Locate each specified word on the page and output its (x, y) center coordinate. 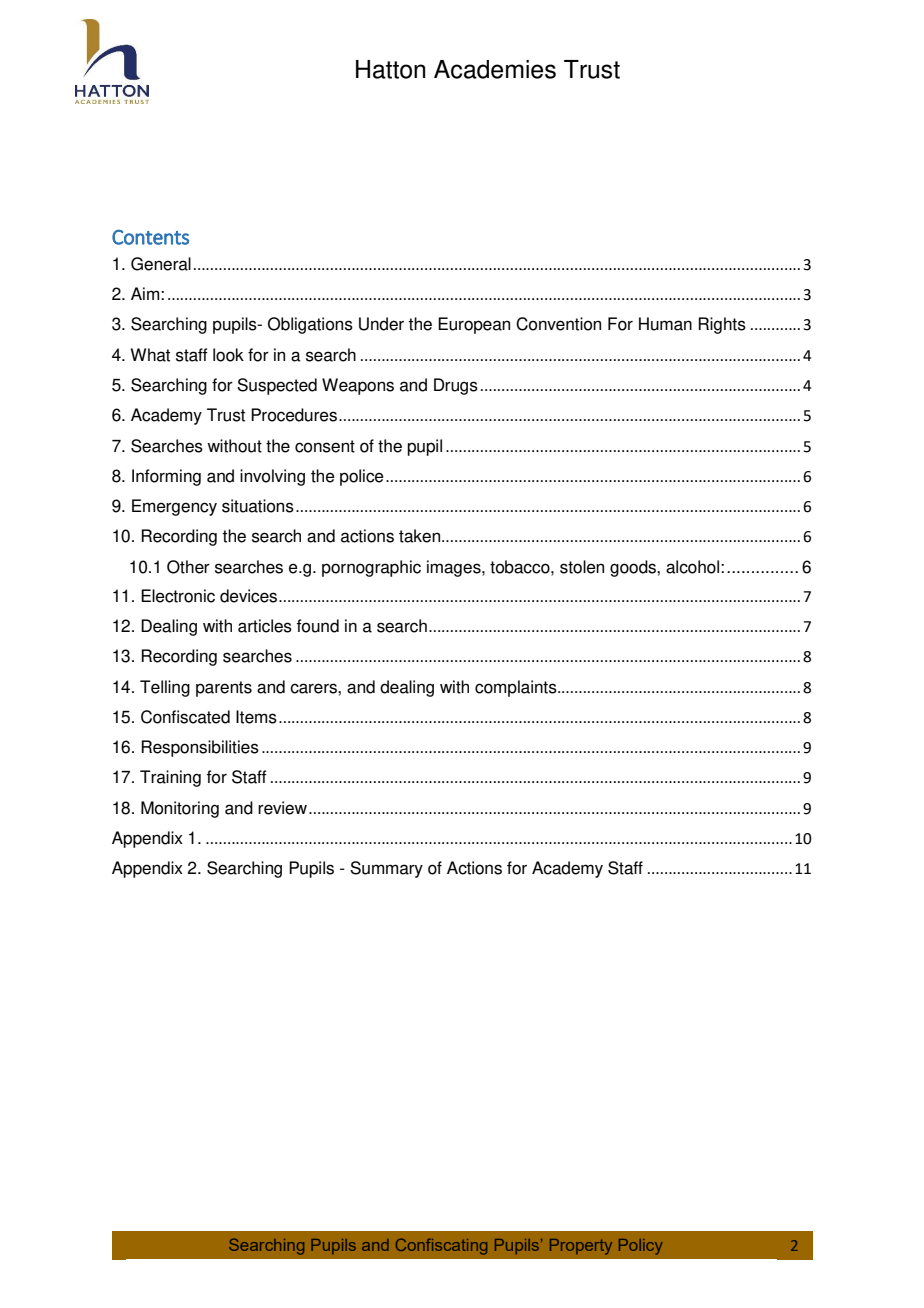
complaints (517, 688)
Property (581, 1247)
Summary (386, 869)
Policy (640, 1247)
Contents (150, 237)
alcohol (694, 567)
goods (634, 568)
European (474, 325)
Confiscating (441, 1246)
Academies (495, 69)
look (228, 355)
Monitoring (180, 809)
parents (224, 689)
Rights (722, 325)
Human (665, 324)
